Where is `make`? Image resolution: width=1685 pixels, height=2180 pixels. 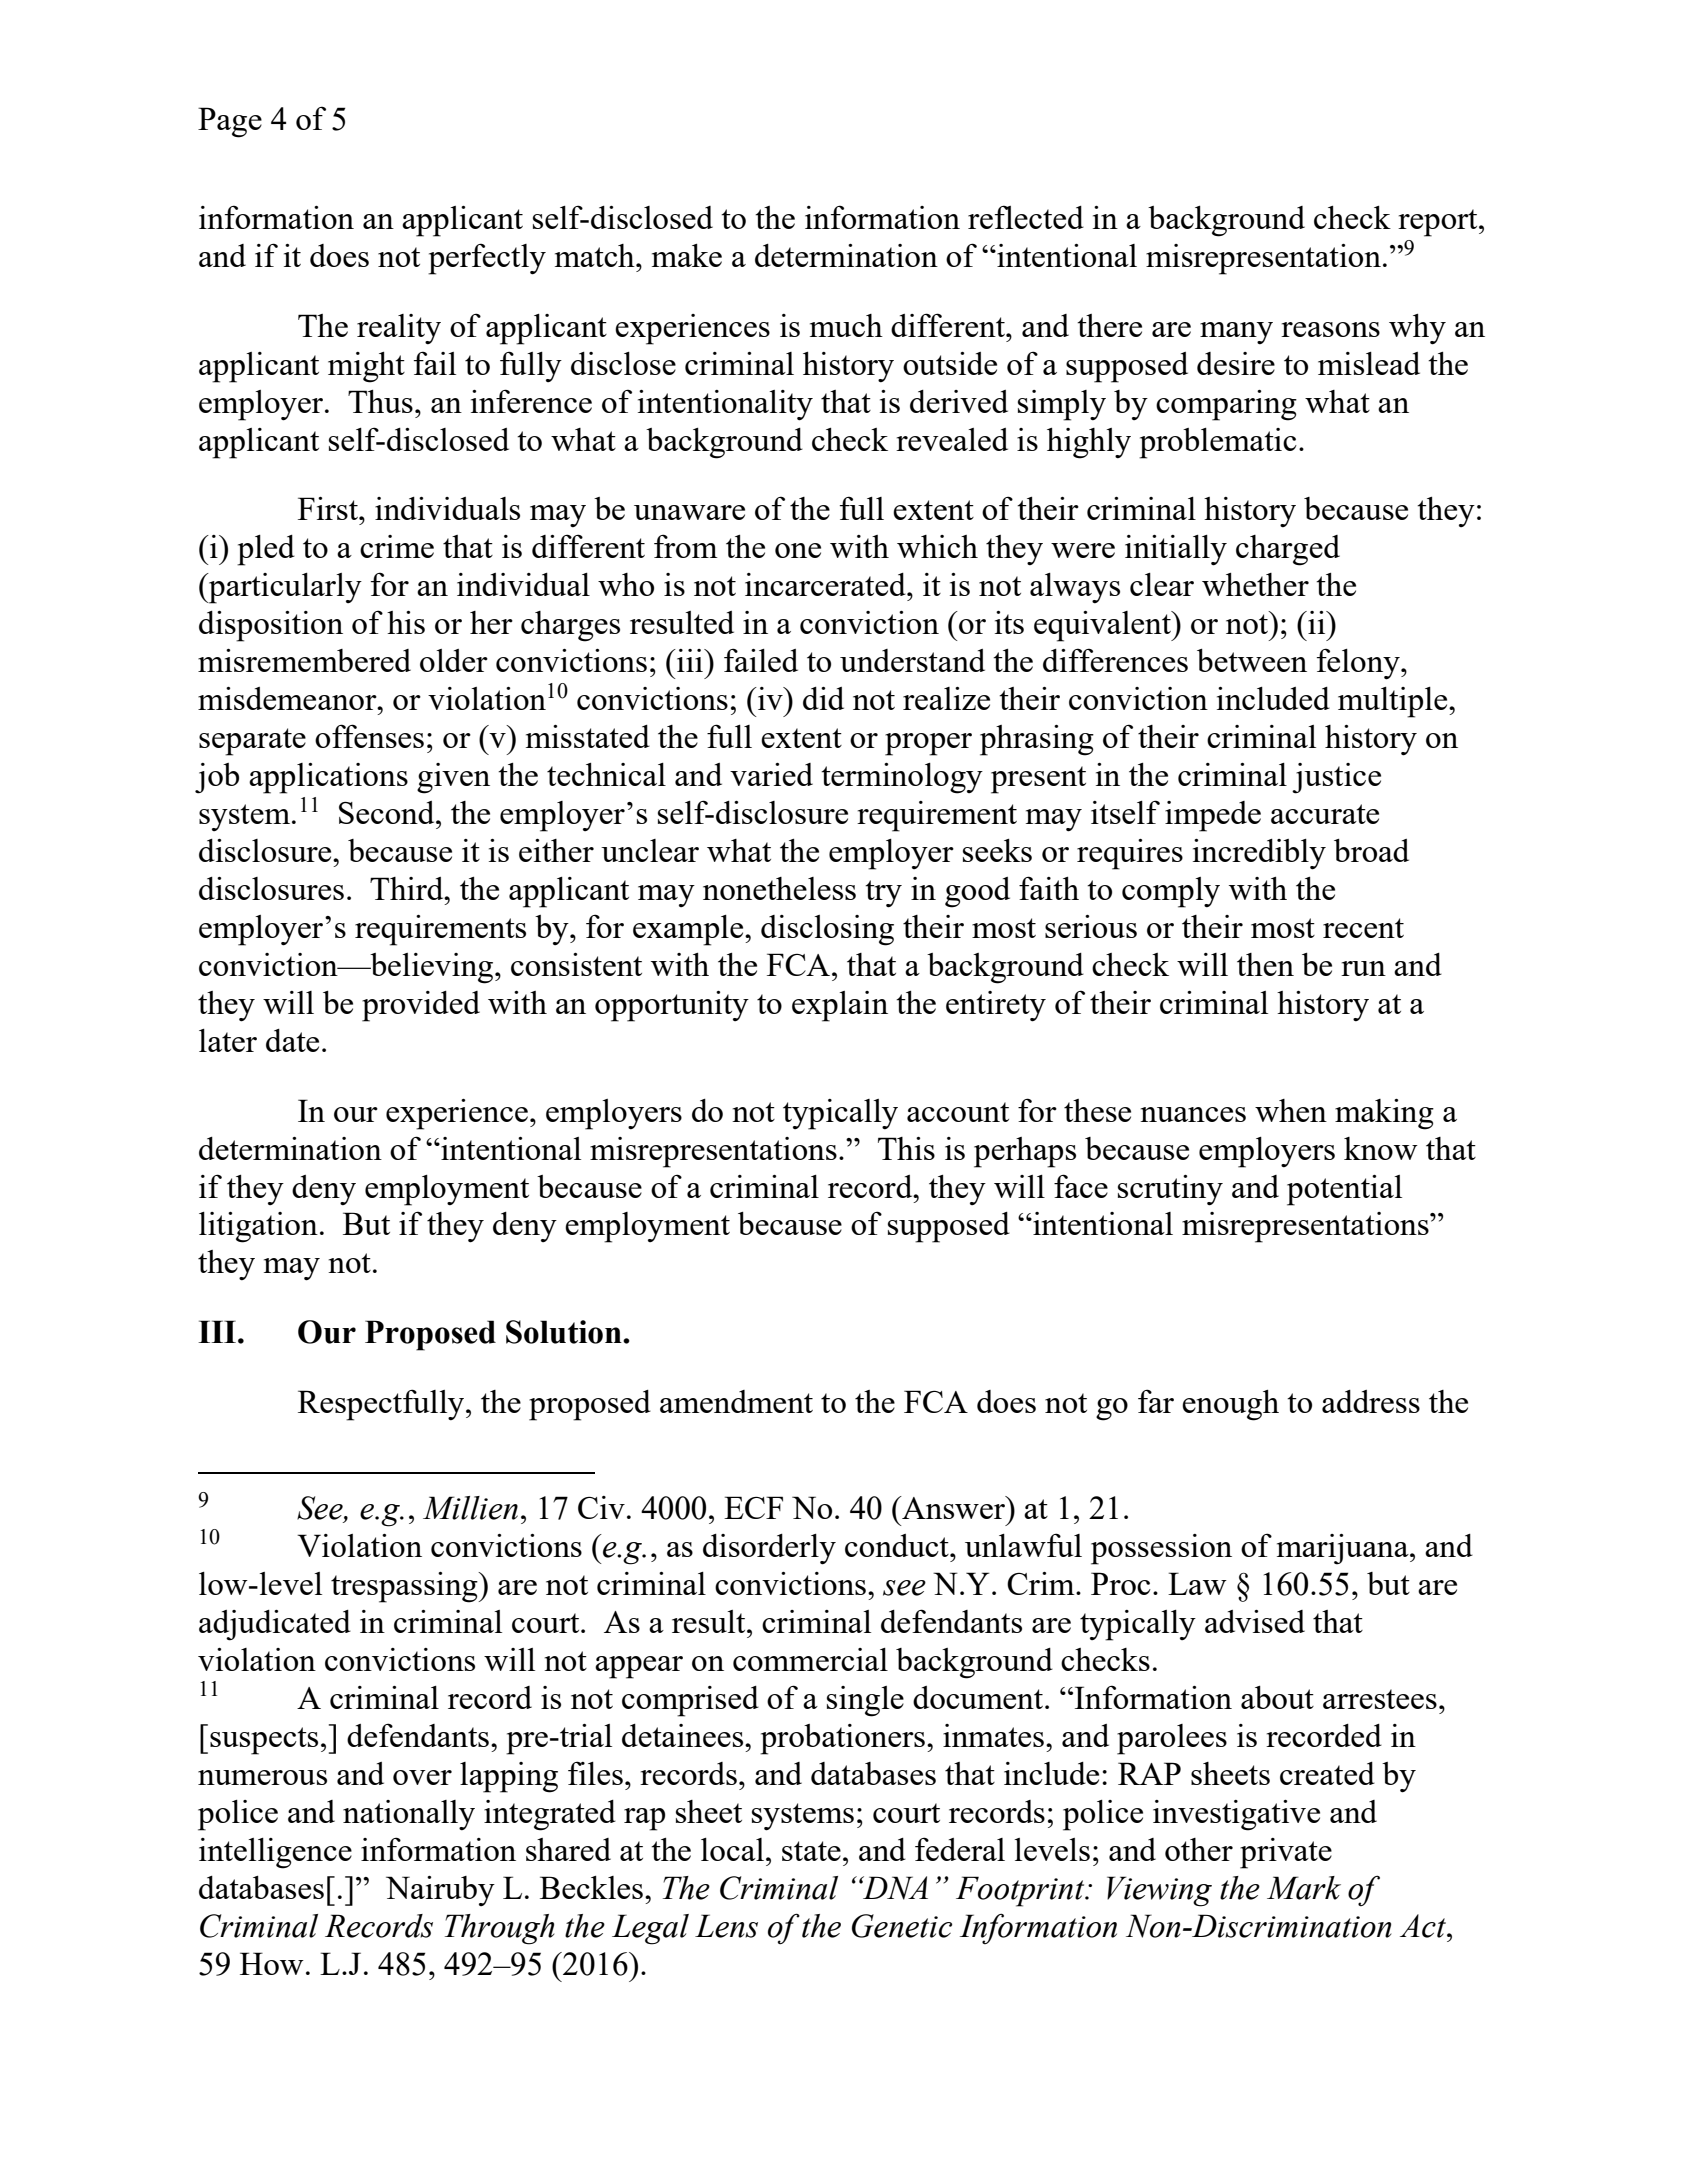
make is located at coordinates (687, 255).
